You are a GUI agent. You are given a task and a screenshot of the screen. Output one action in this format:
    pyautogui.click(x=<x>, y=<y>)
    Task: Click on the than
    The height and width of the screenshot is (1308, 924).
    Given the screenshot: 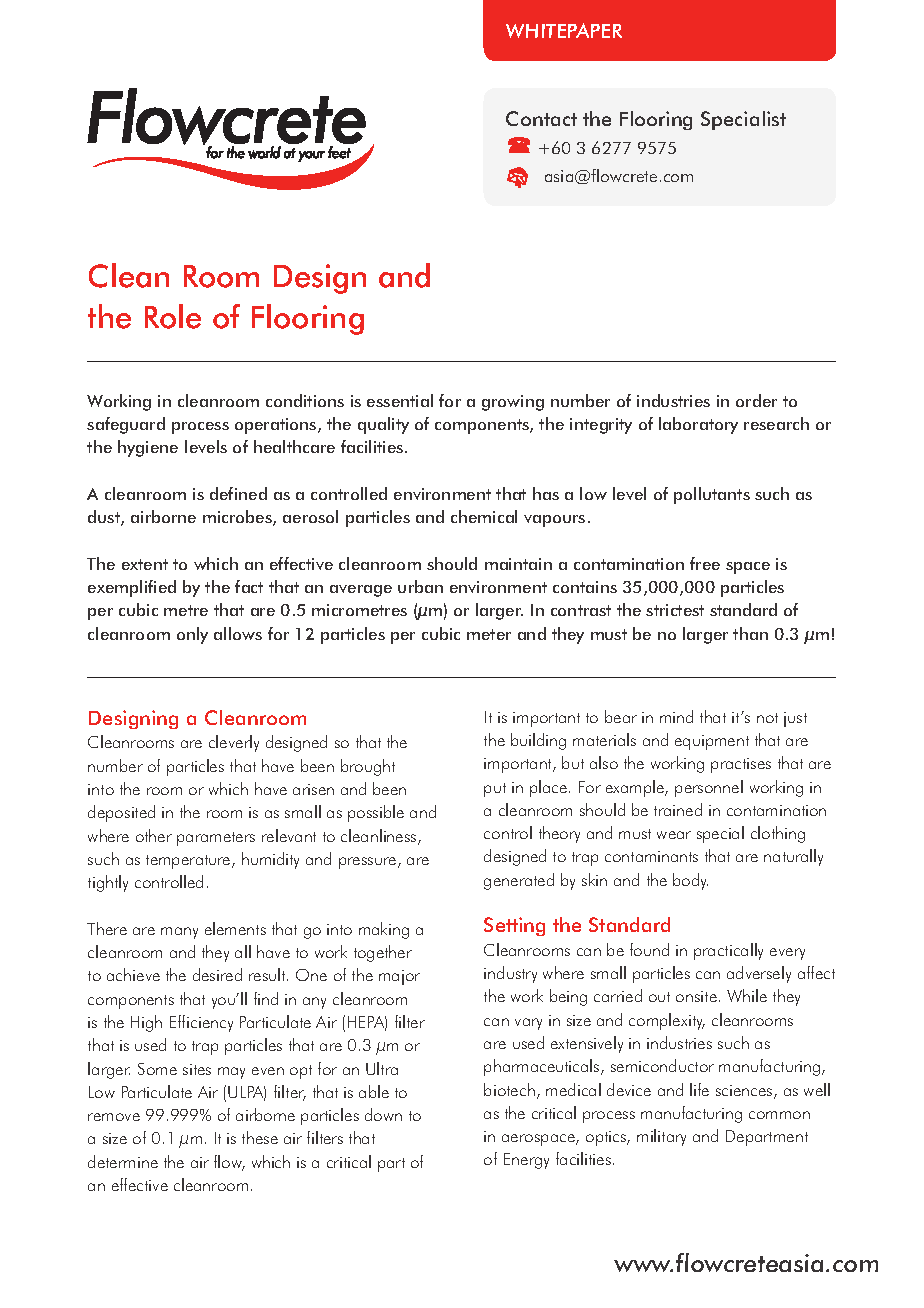 What is the action you would take?
    pyautogui.click(x=750, y=633)
